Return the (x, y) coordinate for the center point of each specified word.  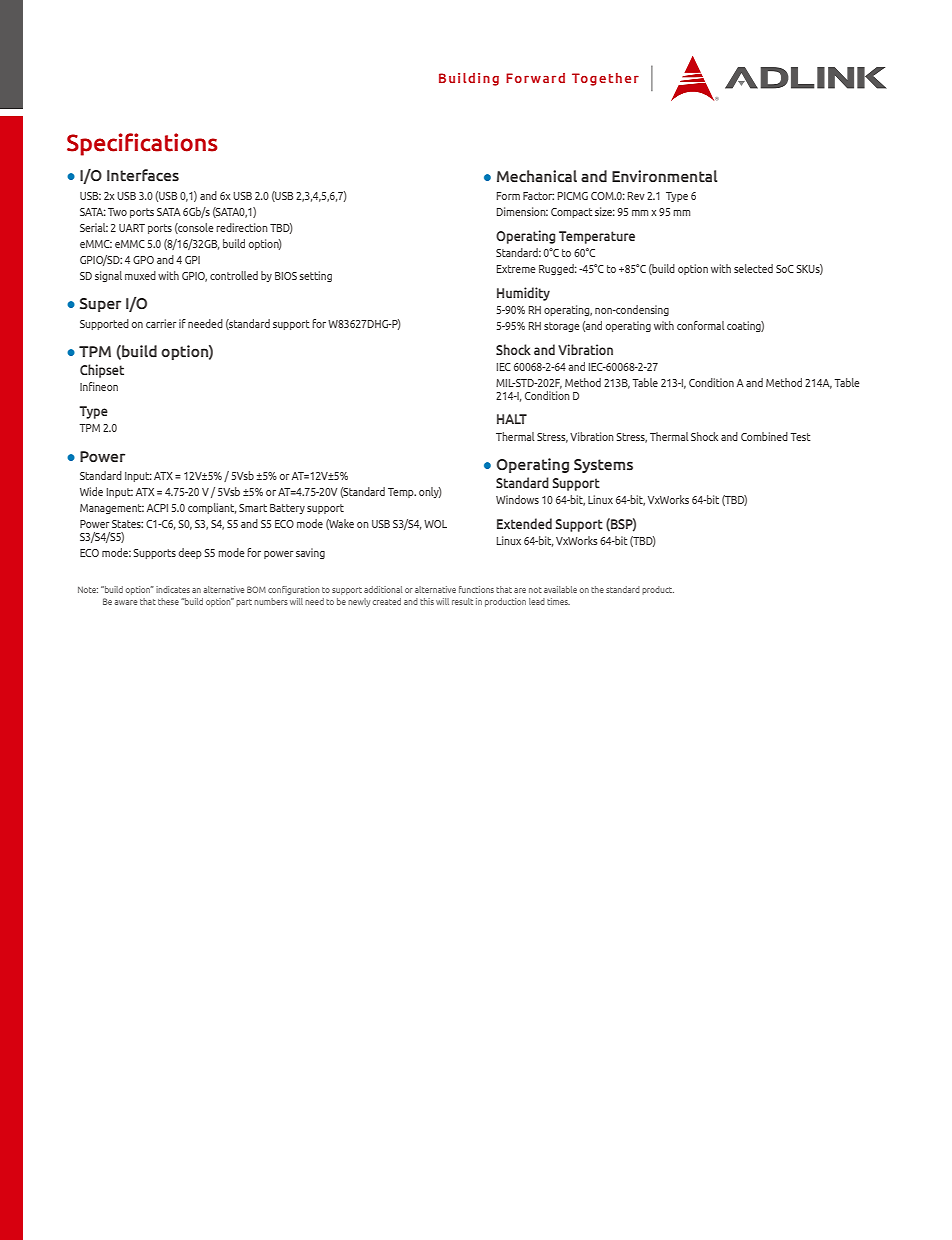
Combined (764, 436)
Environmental (665, 176)
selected (753, 268)
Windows (517, 499)
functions (476, 589)
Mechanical (537, 176)
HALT (512, 419)
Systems (603, 466)
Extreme (516, 269)
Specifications (142, 144)
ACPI (157, 508)
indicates (173, 589)
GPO (143, 260)
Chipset (102, 371)
